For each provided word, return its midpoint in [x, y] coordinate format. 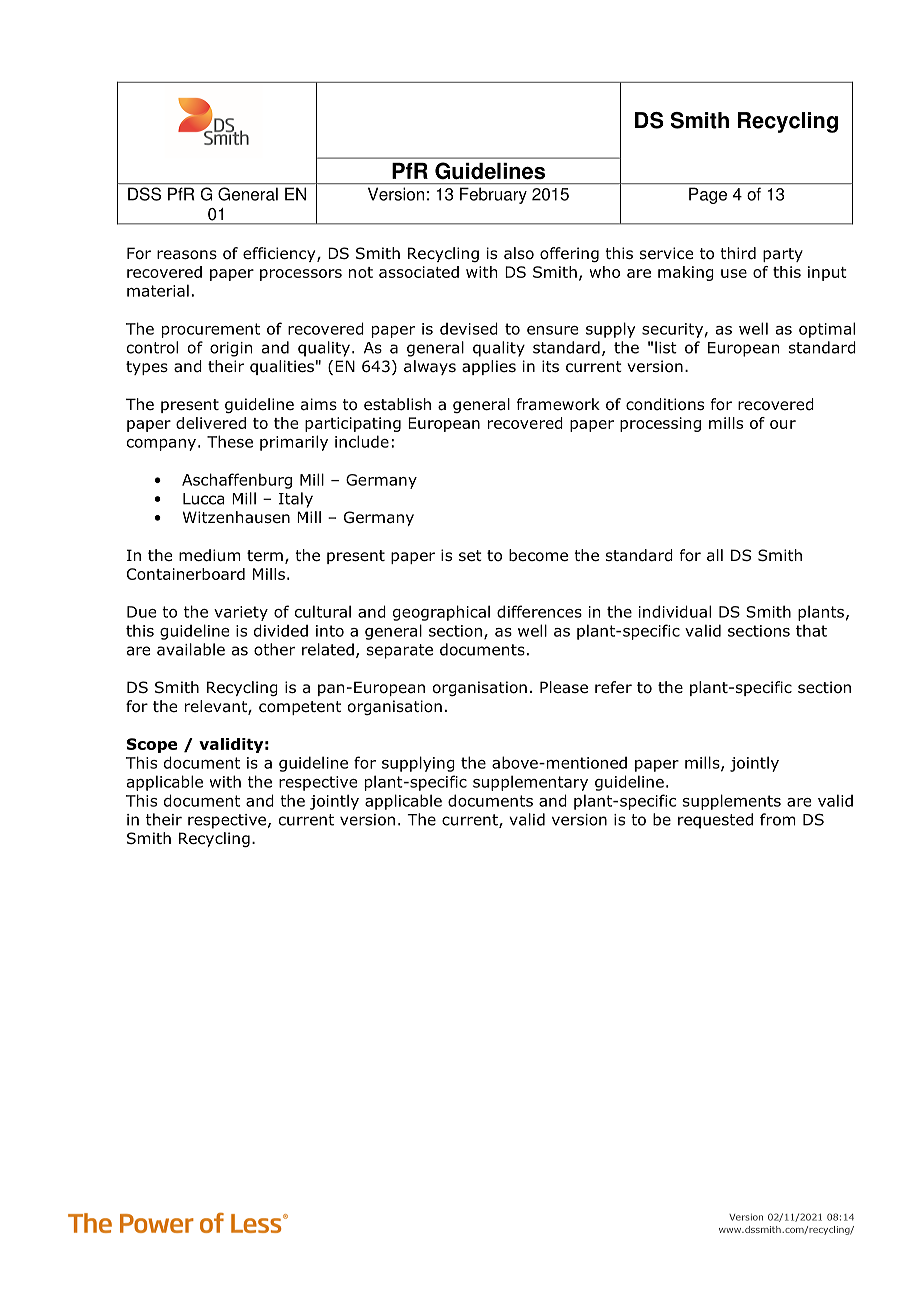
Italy [296, 500]
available [191, 649]
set [470, 555]
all [715, 555]
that [811, 630]
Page [708, 196]
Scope [152, 745]
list [666, 347]
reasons [187, 255]
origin [231, 349]
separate [400, 651]
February [493, 196]
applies [489, 367]
